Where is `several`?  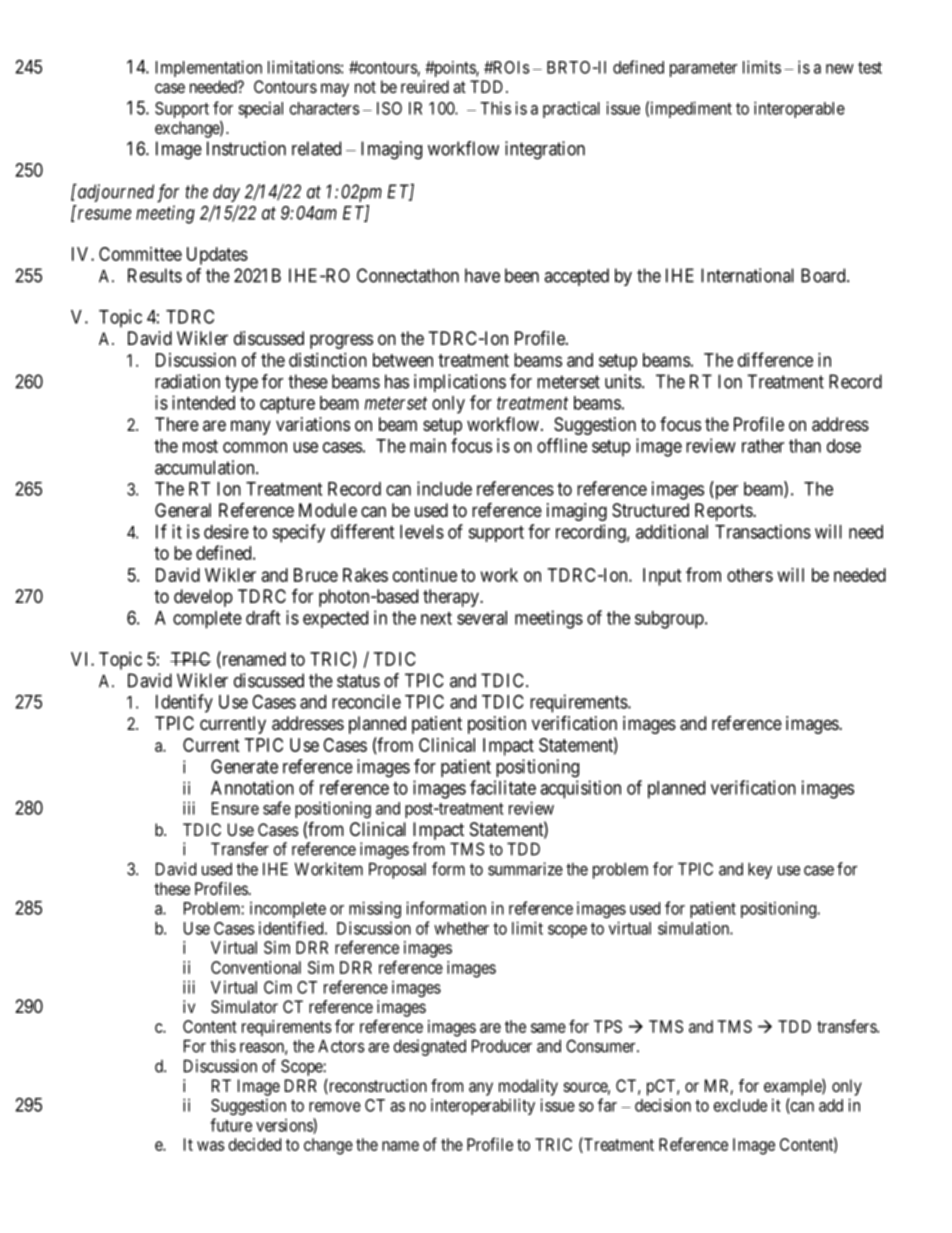 several is located at coordinates (482, 618).
